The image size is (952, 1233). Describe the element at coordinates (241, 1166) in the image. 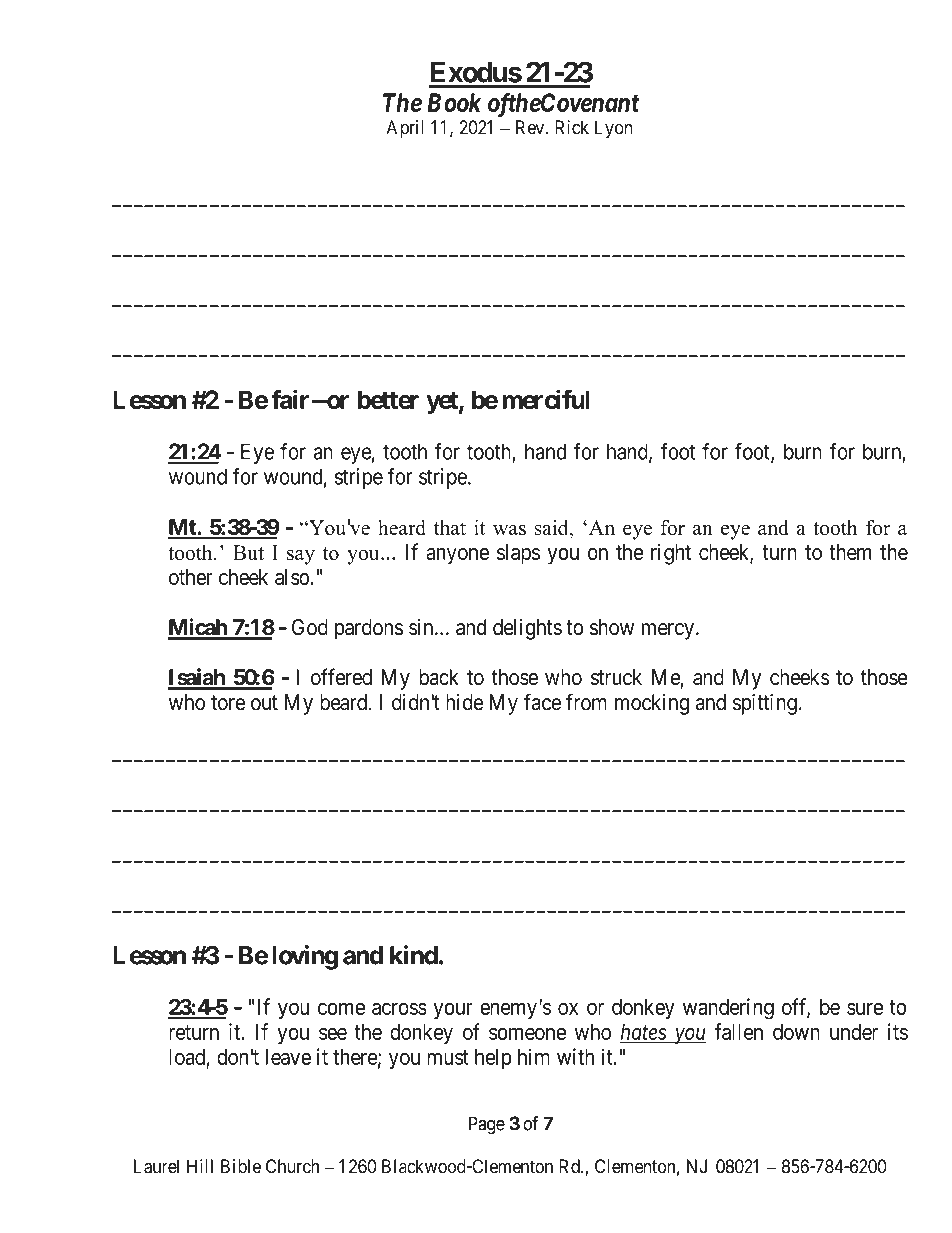

I see `Bible` at that location.
